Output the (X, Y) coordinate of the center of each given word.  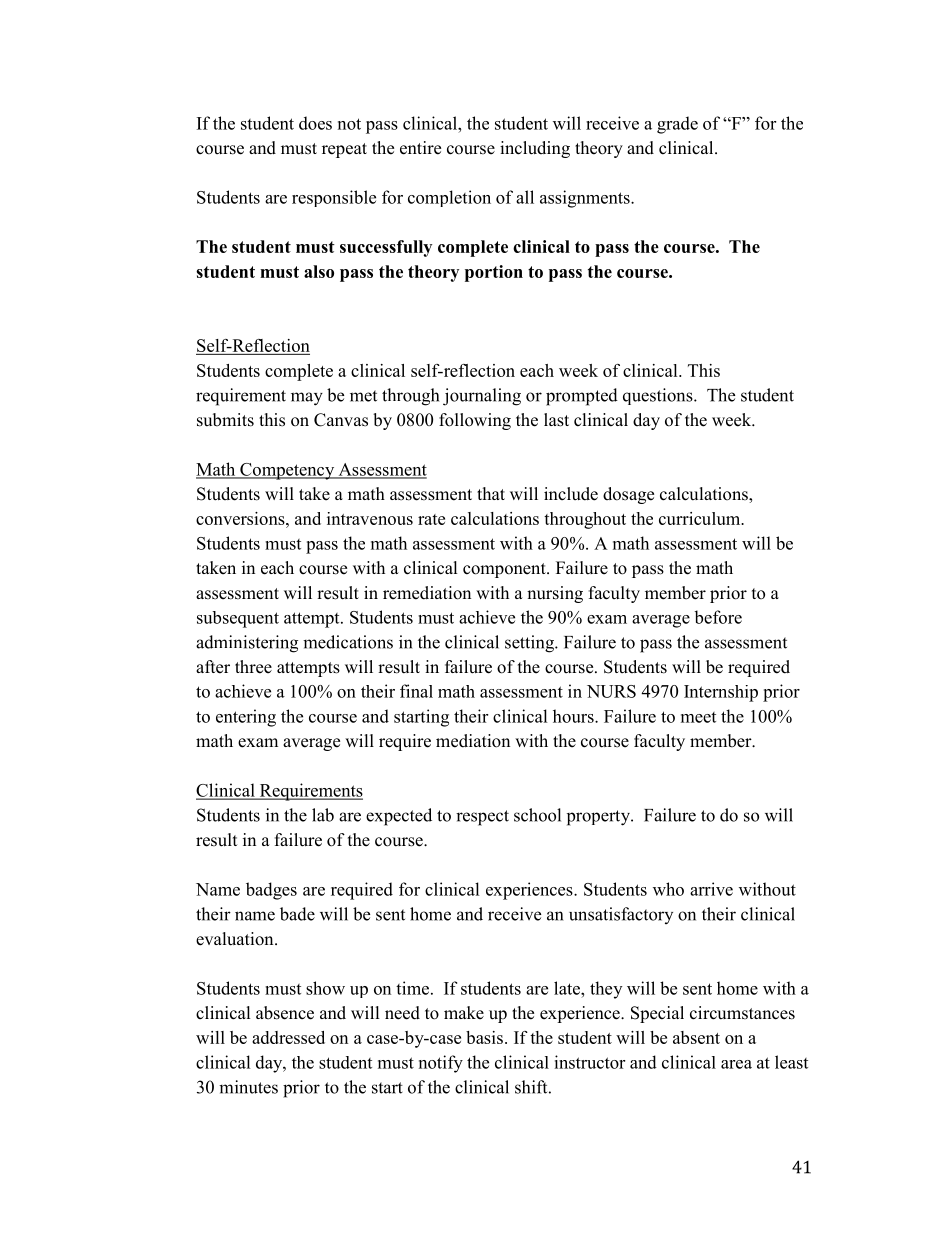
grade (677, 125)
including (535, 149)
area (736, 1064)
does (315, 123)
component (505, 570)
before (718, 617)
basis (484, 1037)
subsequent (238, 619)
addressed (288, 1037)
